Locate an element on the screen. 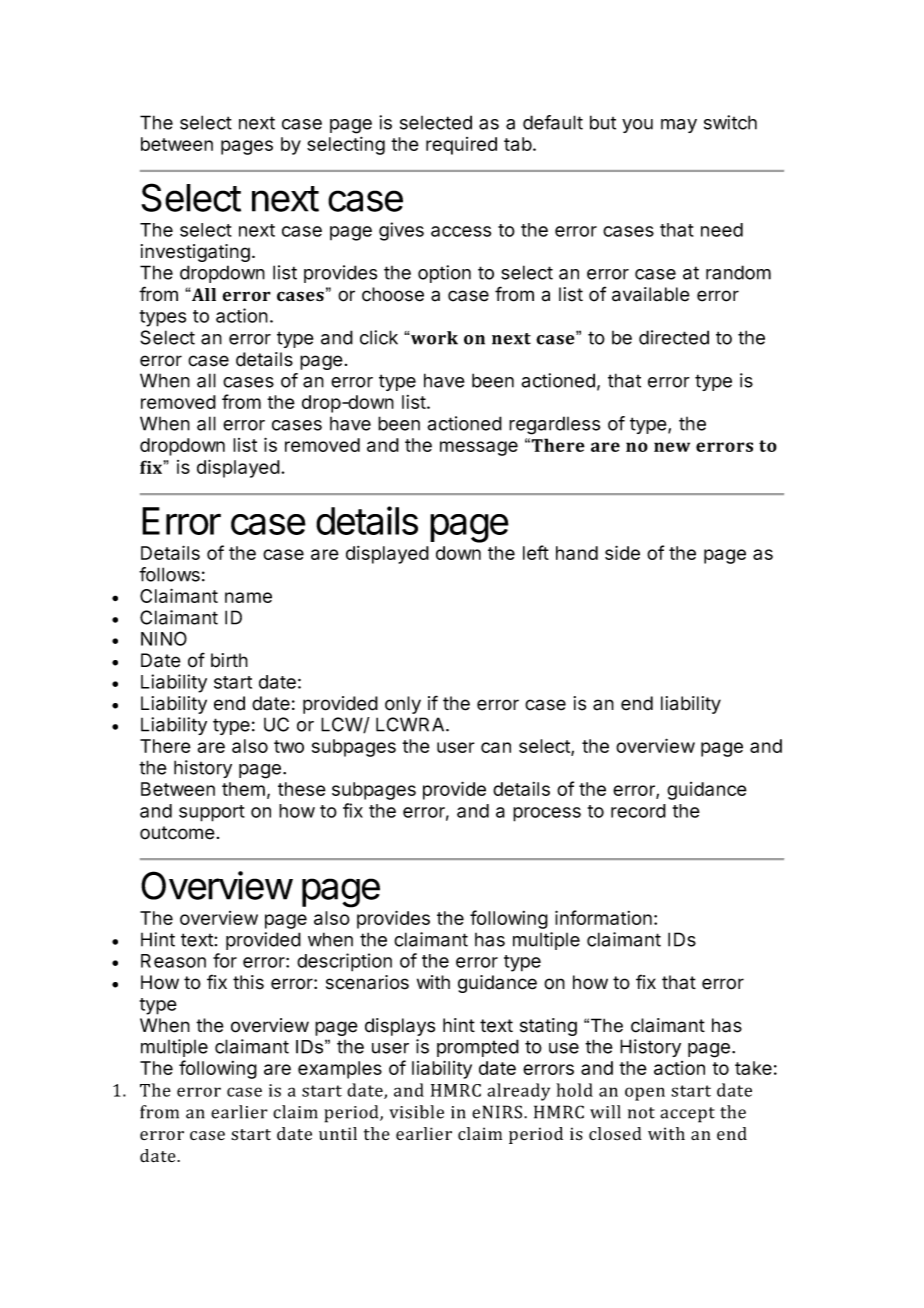  until is located at coordinates (338, 1133).
